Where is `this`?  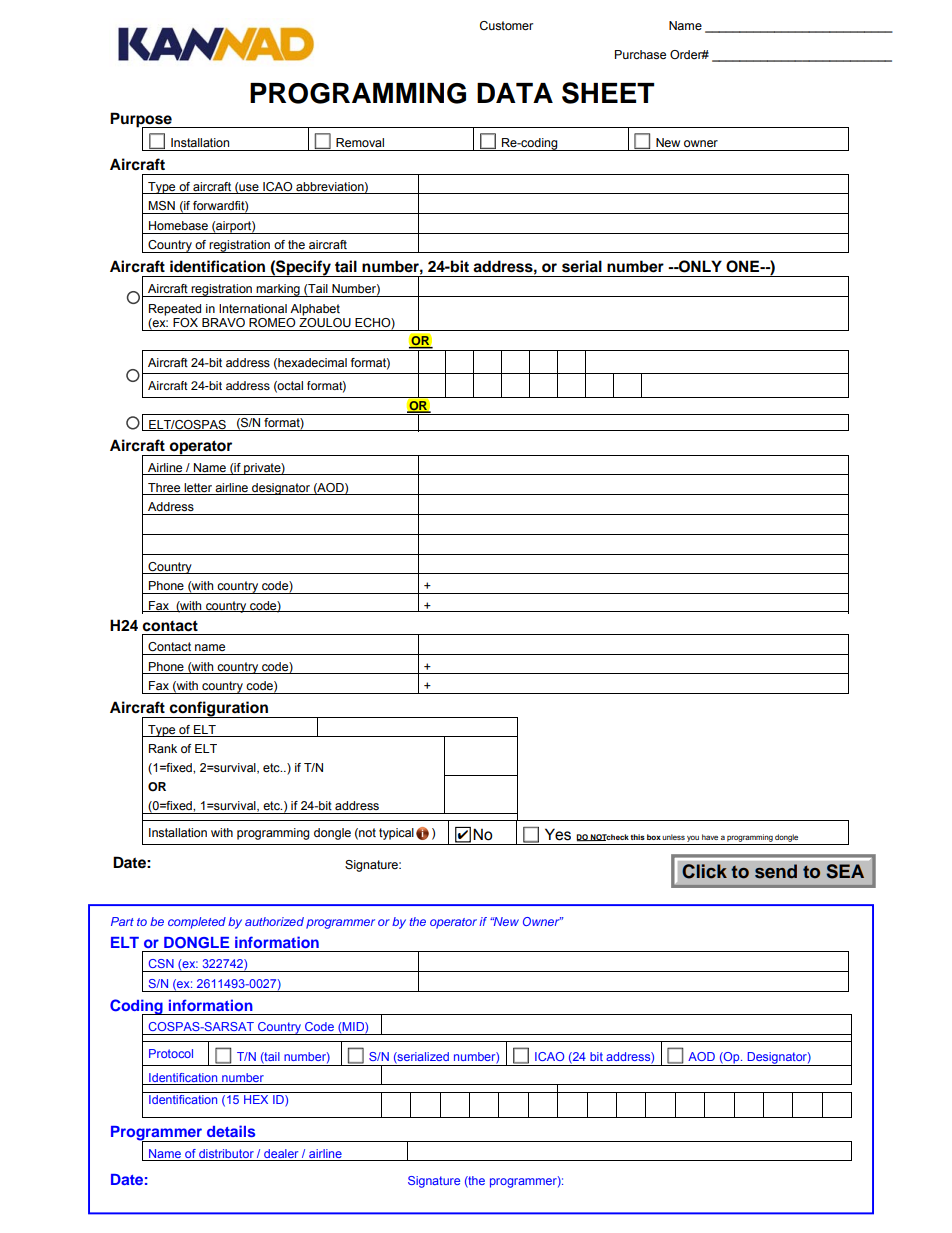
this is located at coordinates (637, 837).
